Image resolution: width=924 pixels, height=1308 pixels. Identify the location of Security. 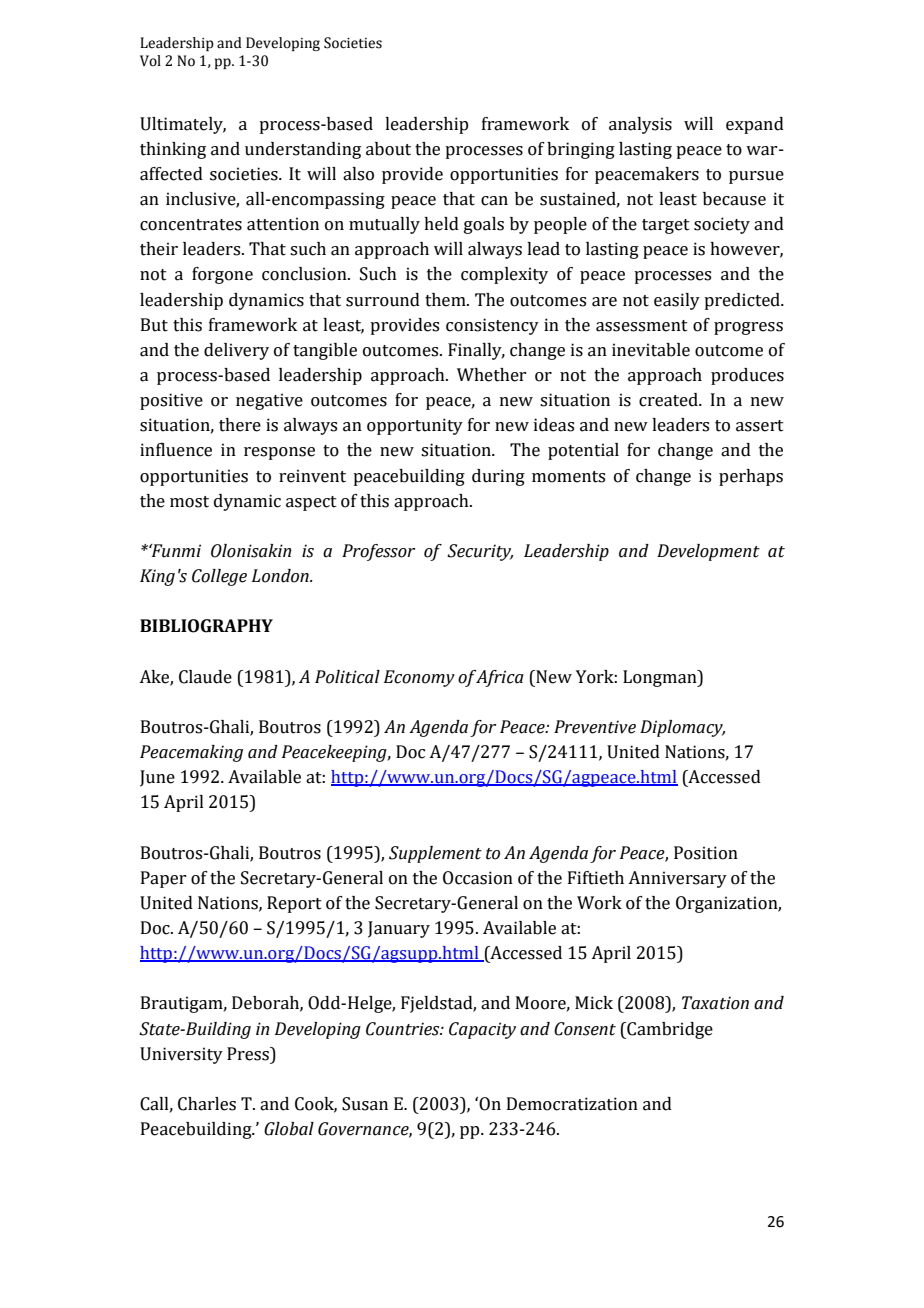
(480, 552).
